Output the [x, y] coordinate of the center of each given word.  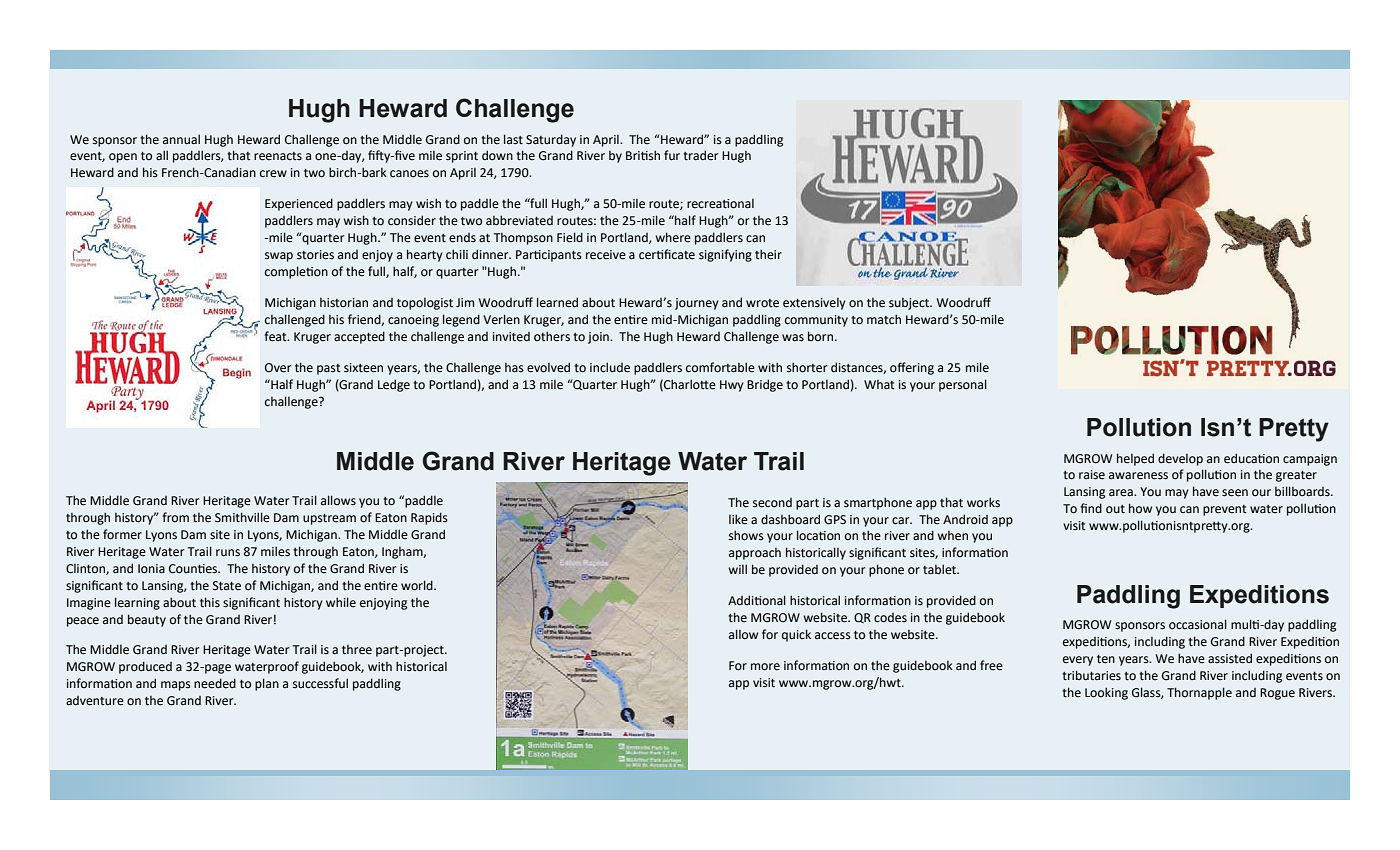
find [1091, 508]
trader [700, 155]
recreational [720, 204]
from [175, 517]
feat [276, 336]
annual [181, 139]
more [765, 667]
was [793, 337]
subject [910, 304]
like [738, 519]
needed [215, 683]
